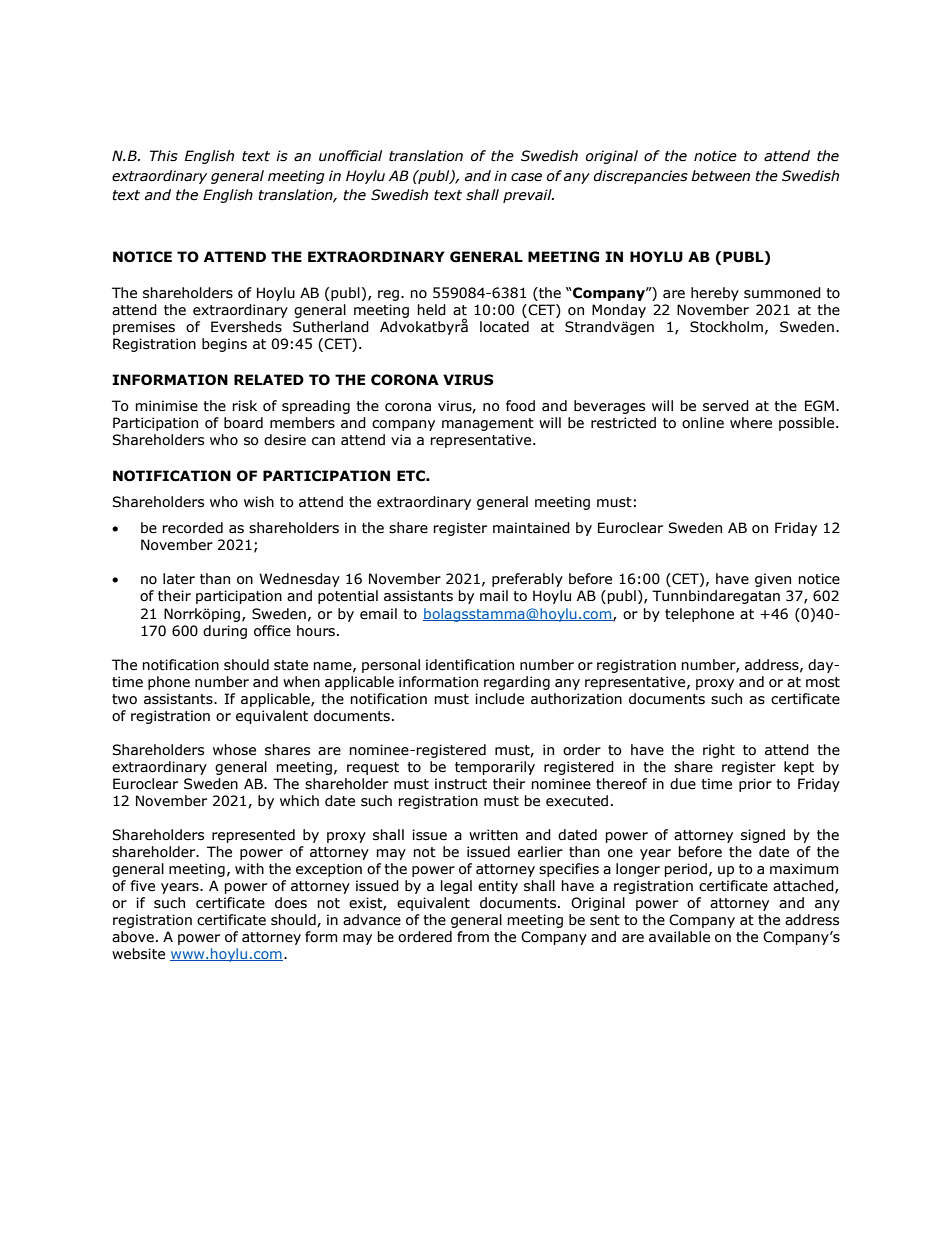  Describe the element at coordinates (234, 750) in the image. I see `whose` at that location.
